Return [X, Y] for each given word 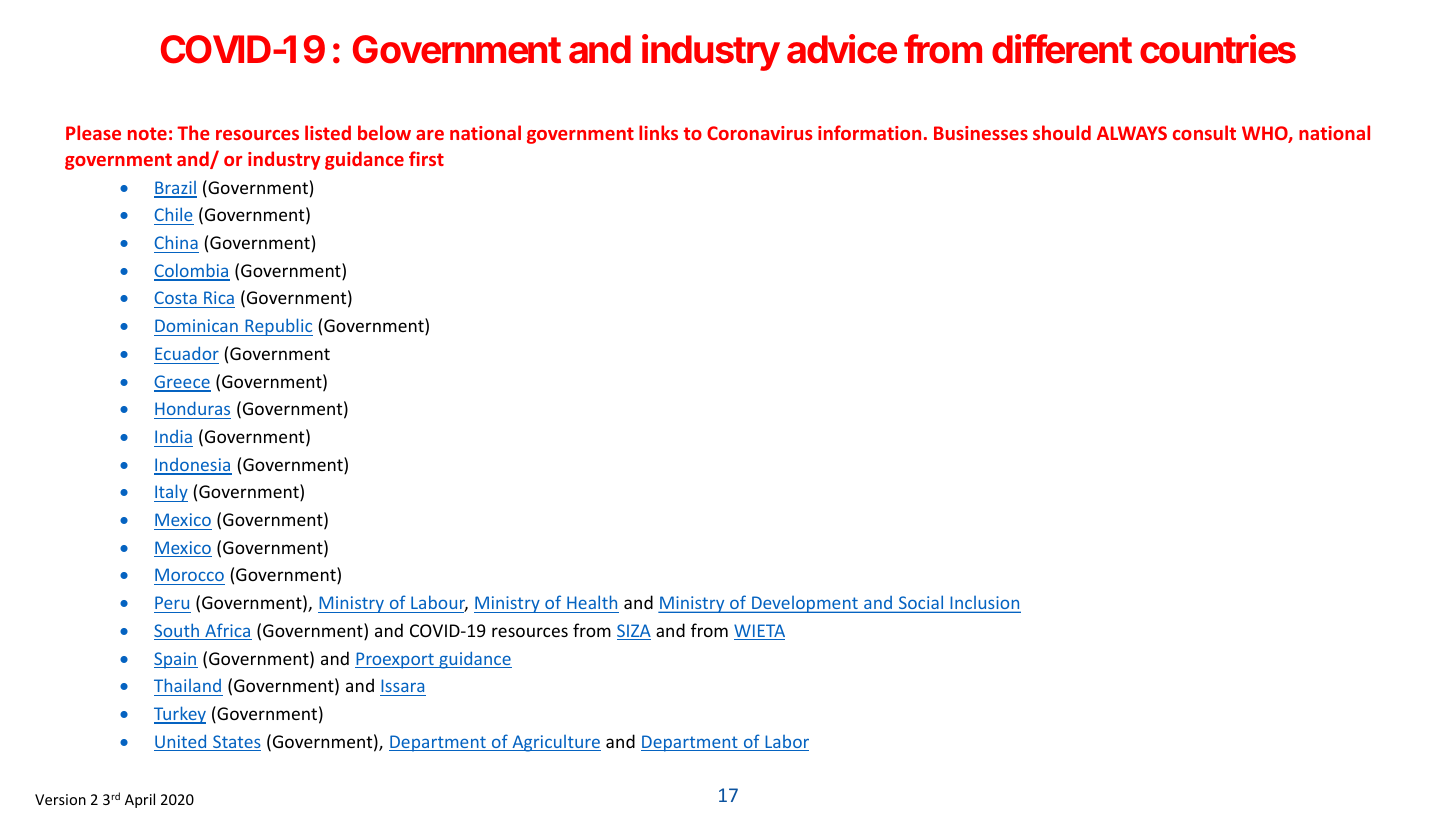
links [658, 132]
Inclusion [984, 604]
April [140, 800]
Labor [786, 743]
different [1062, 49]
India [173, 436]
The [193, 132]
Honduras [192, 408]
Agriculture [555, 743]
